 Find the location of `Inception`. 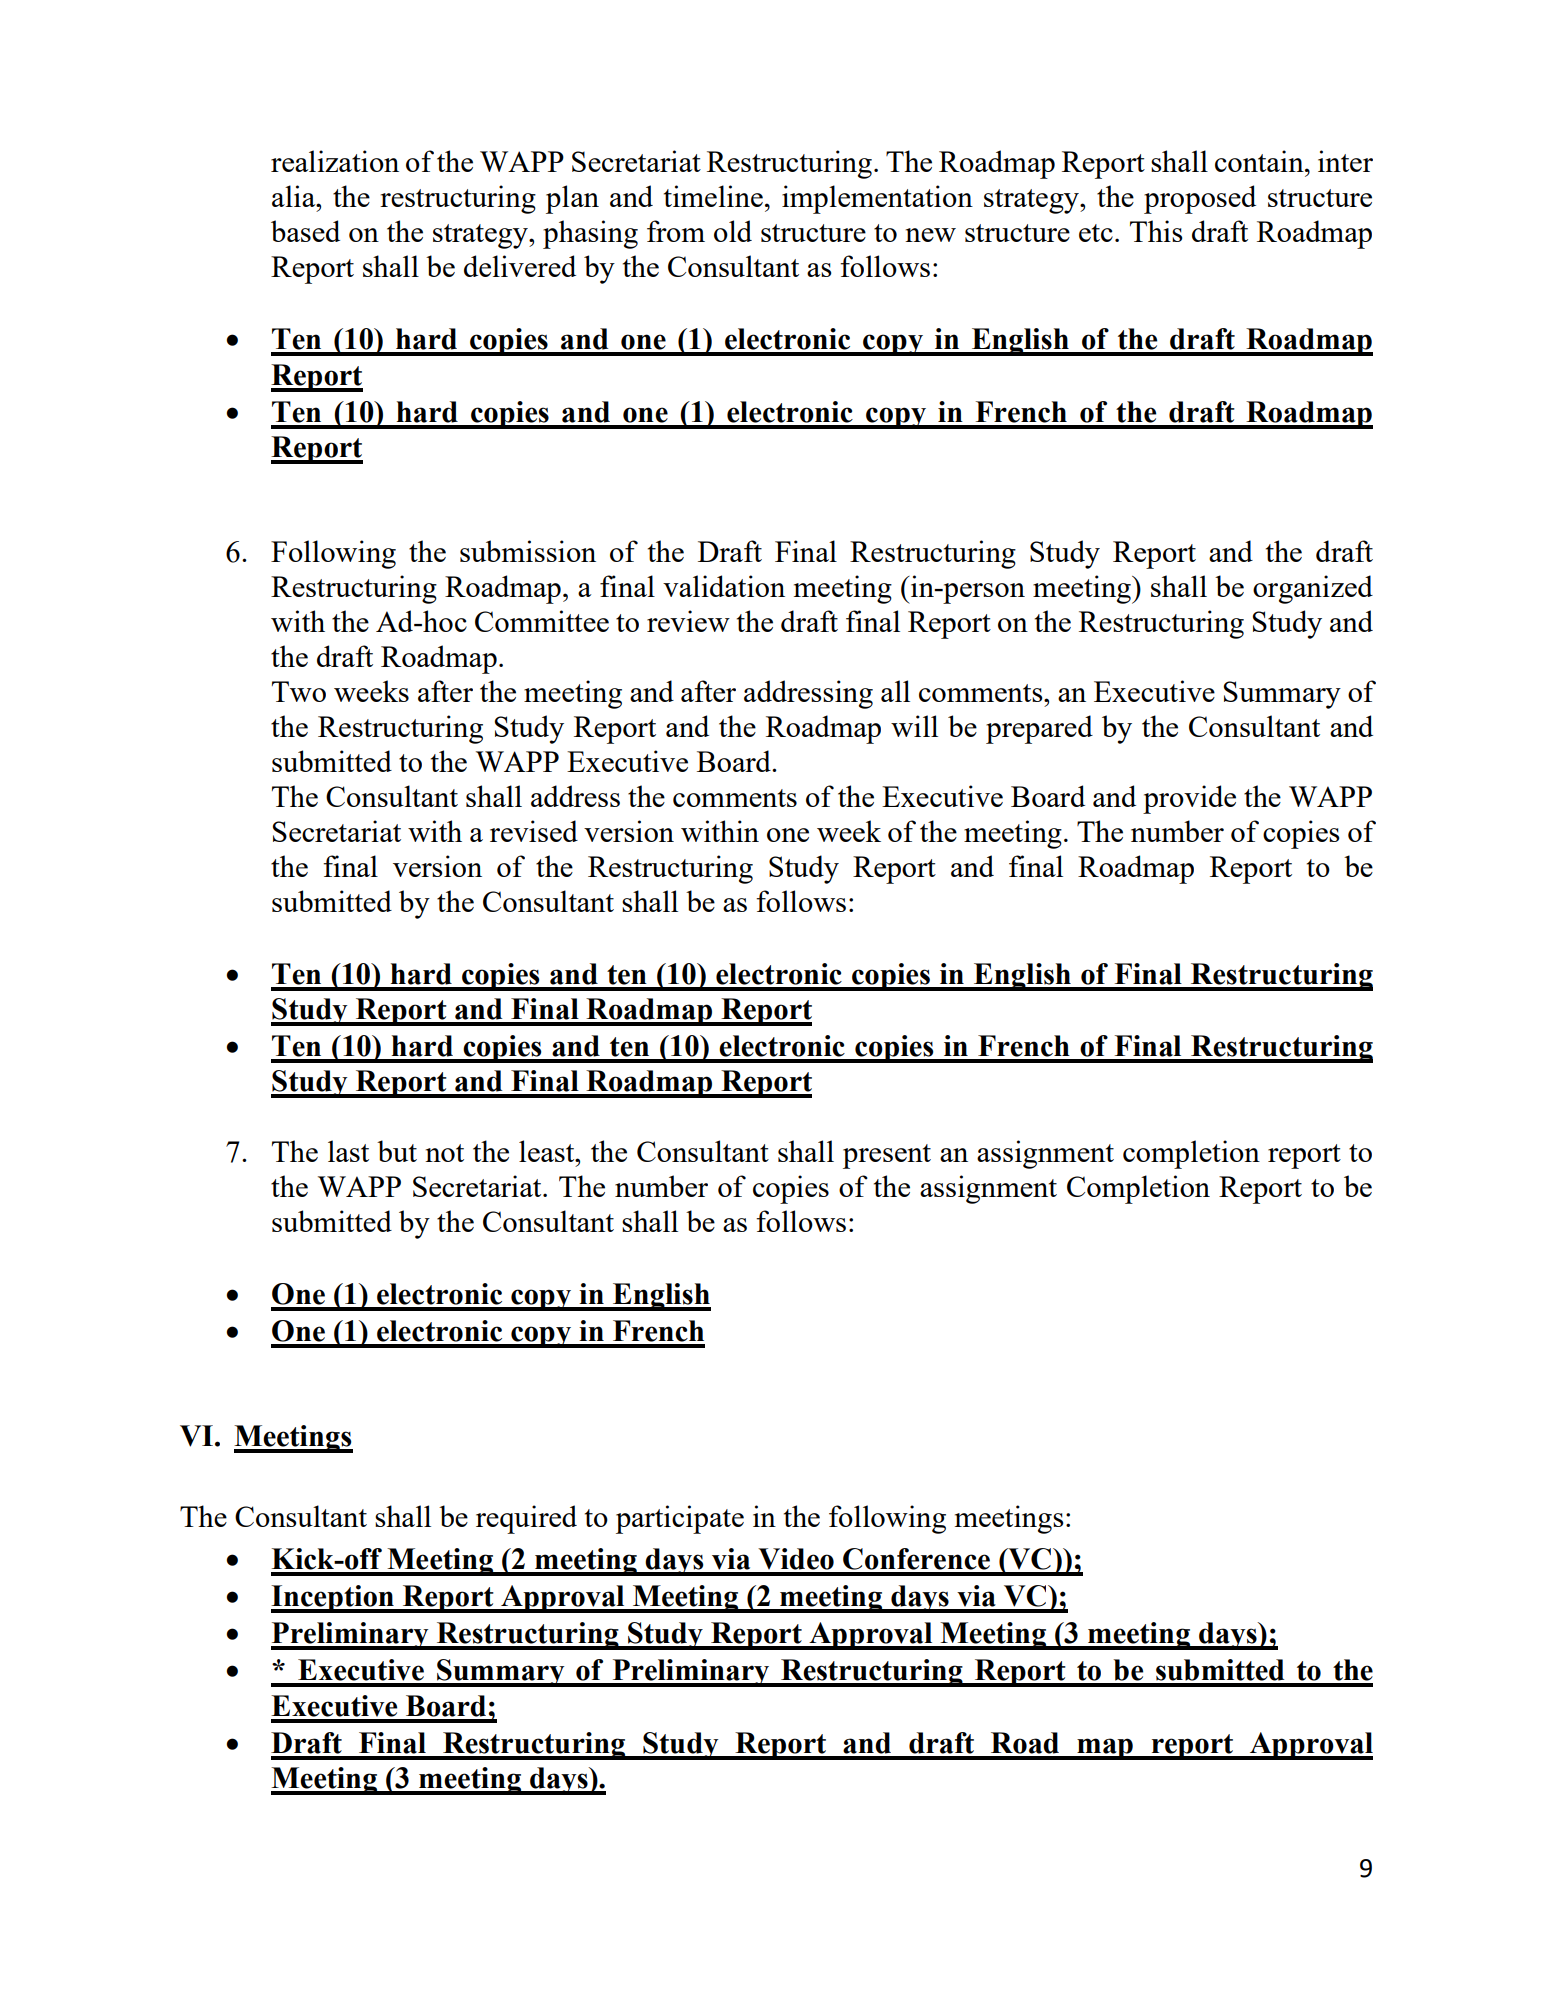

Inception is located at coordinates (333, 1599).
